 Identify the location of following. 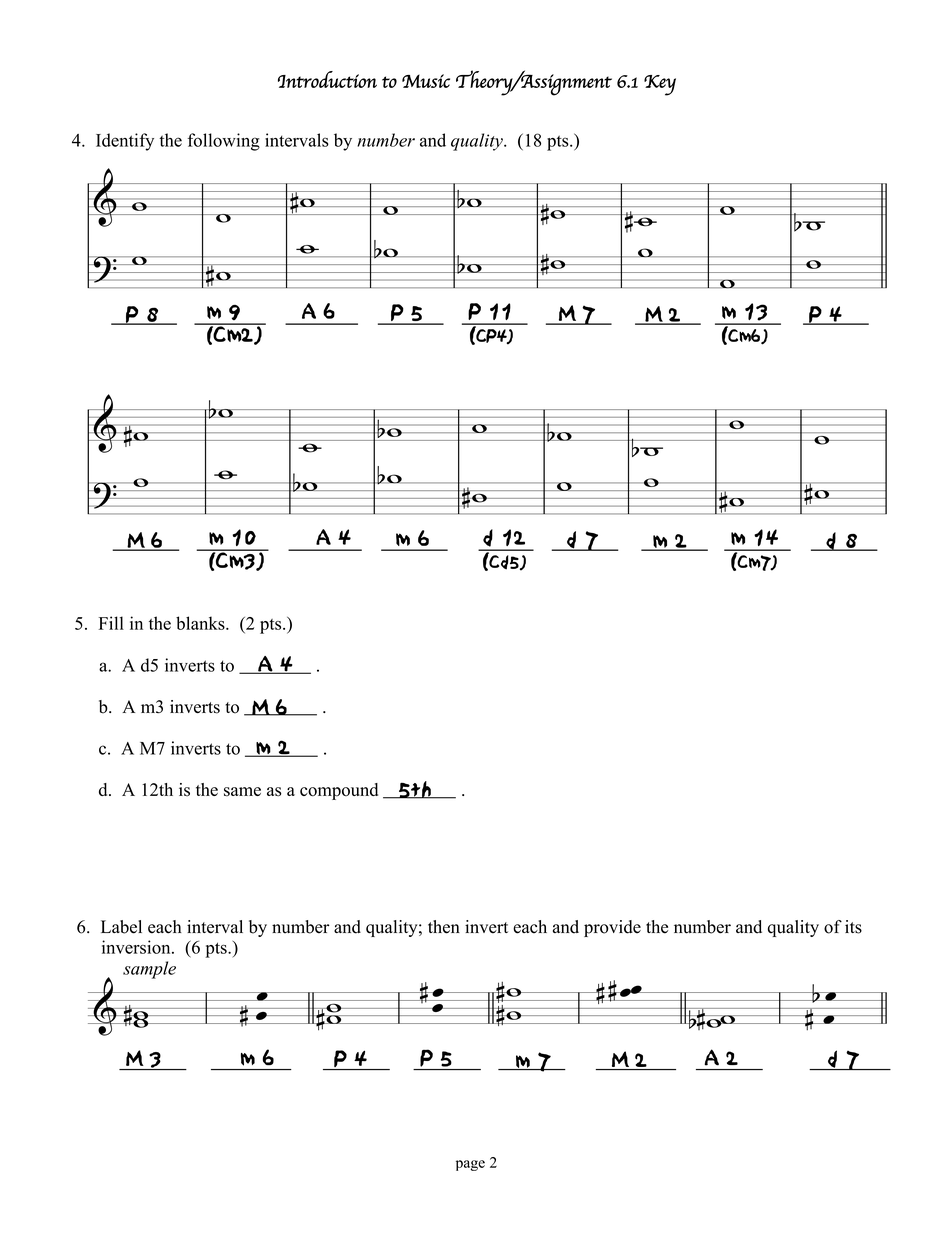
(224, 142).
